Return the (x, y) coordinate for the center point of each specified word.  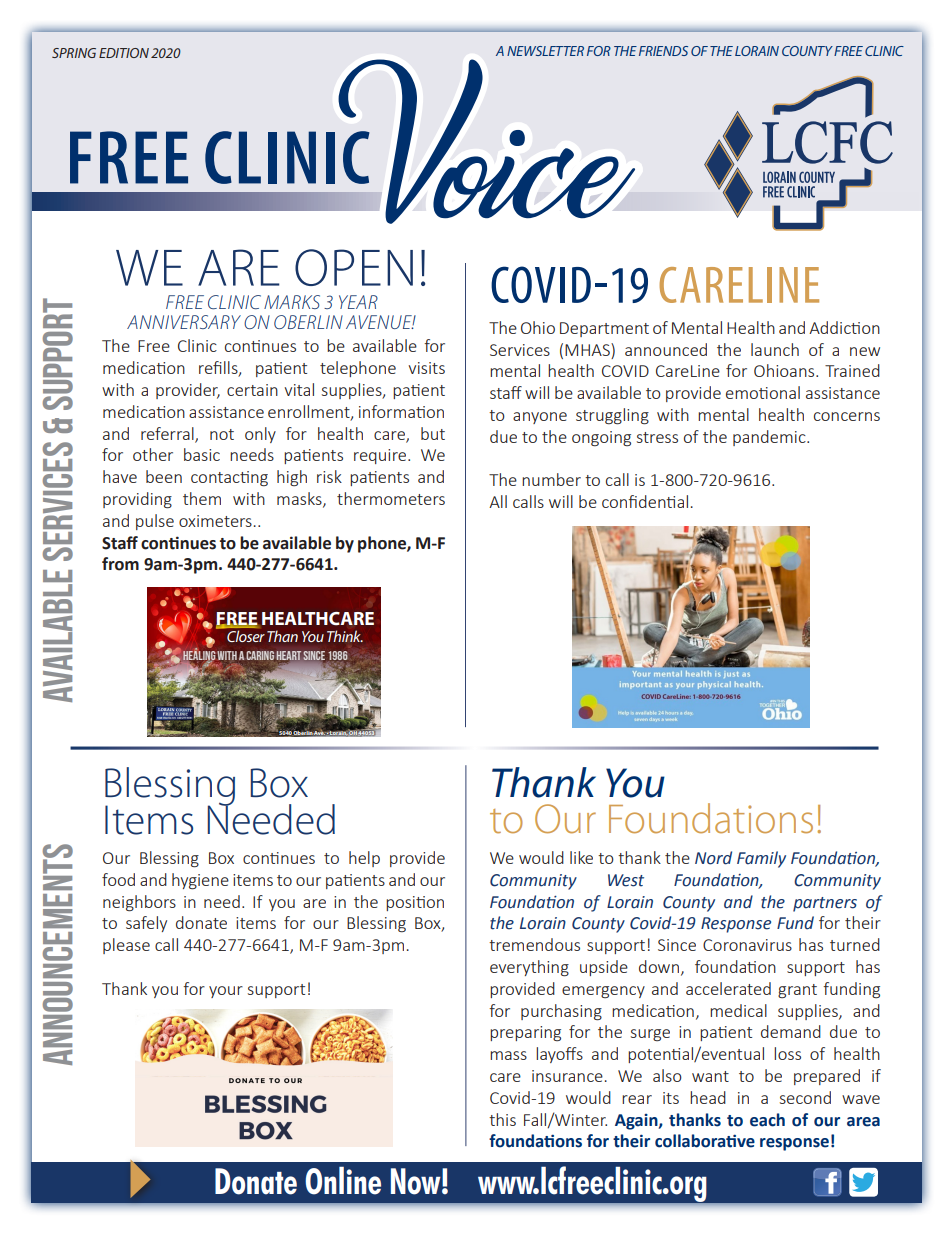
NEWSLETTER (545, 51)
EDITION (124, 53)
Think (345, 636)
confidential (645, 501)
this (502, 1119)
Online (343, 1181)
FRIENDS (663, 51)
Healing (198, 655)
